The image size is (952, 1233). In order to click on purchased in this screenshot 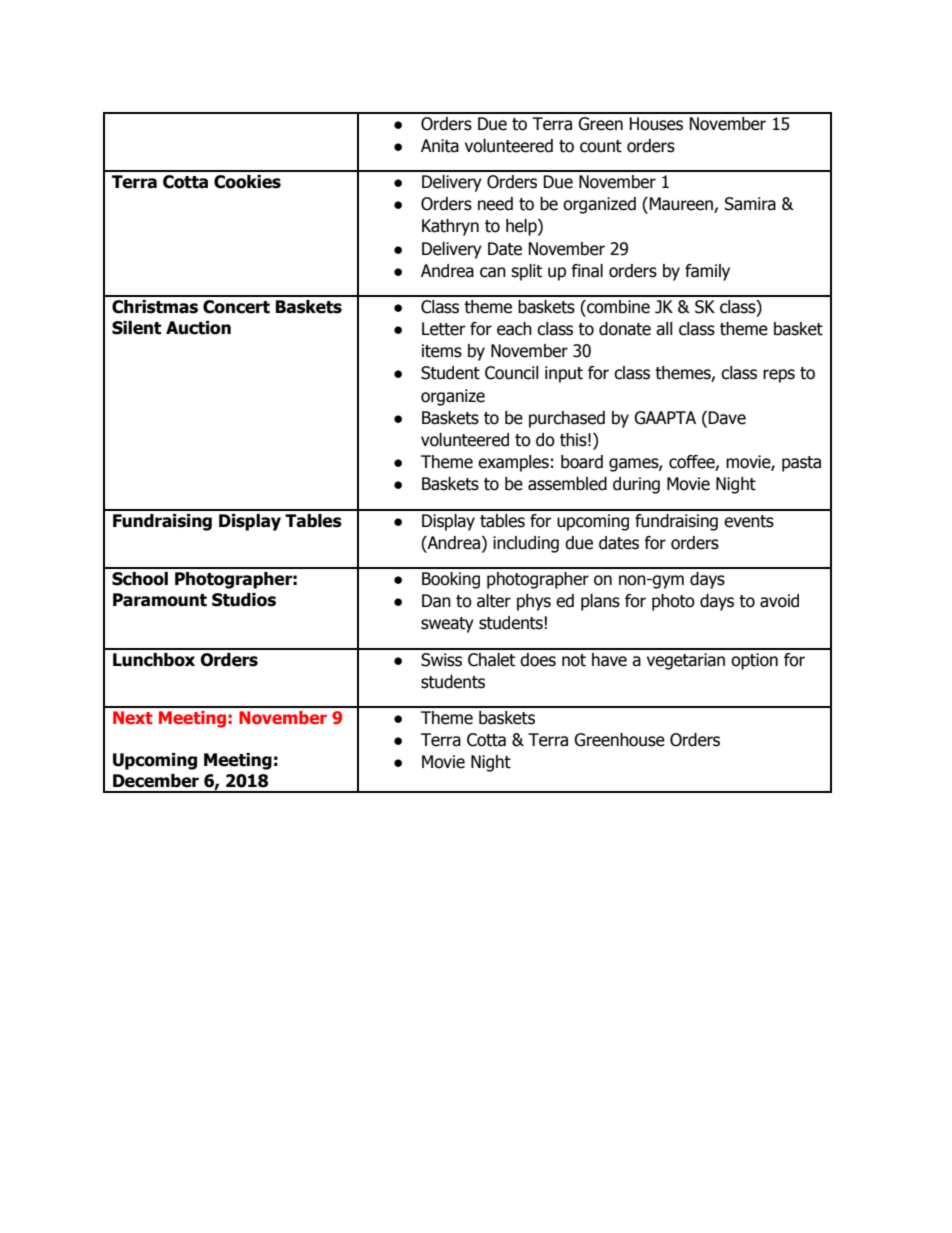, I will do `click(567, 419)`.
